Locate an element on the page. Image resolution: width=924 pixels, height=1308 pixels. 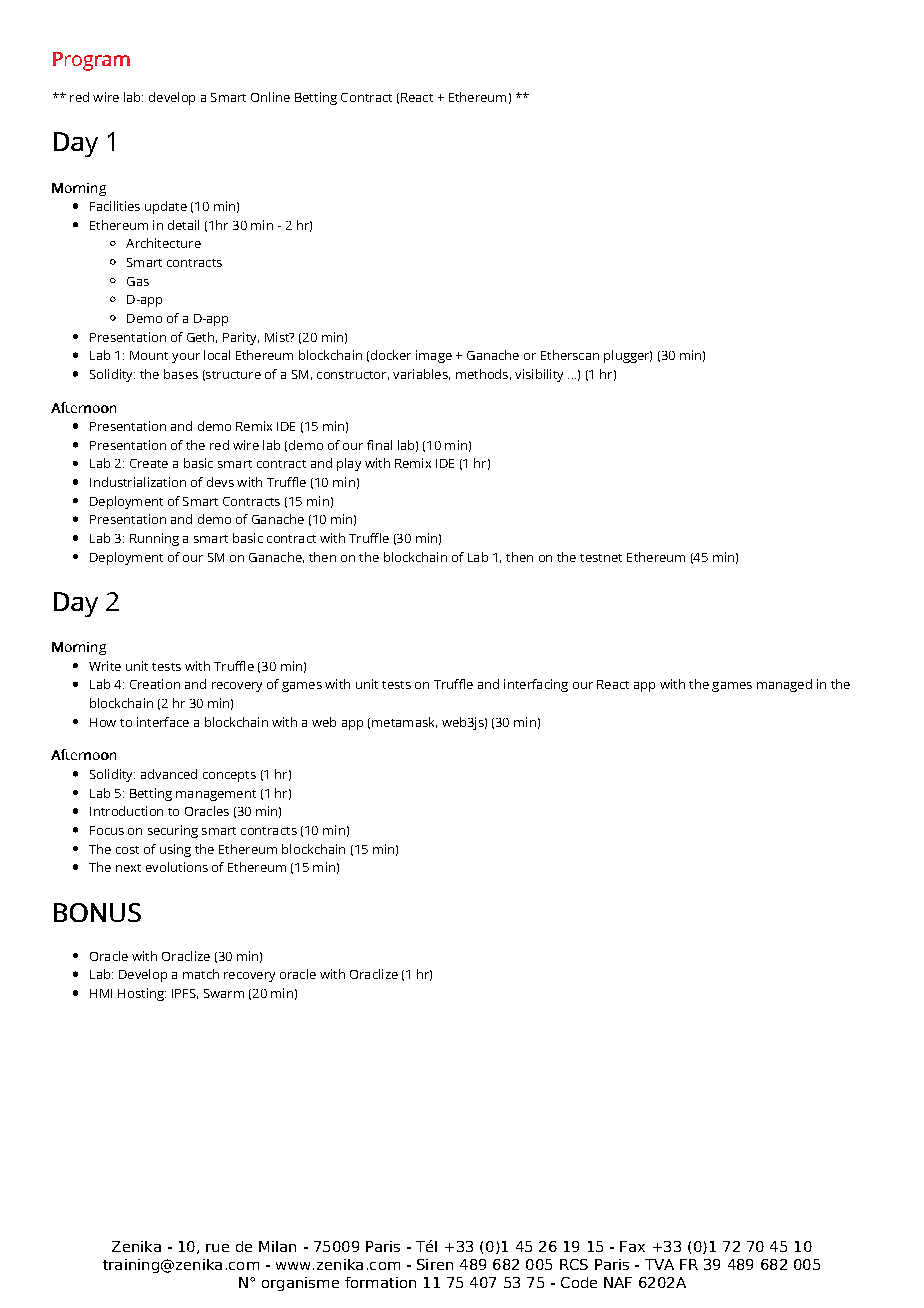
rue is located at coordinates (217, 1248).
